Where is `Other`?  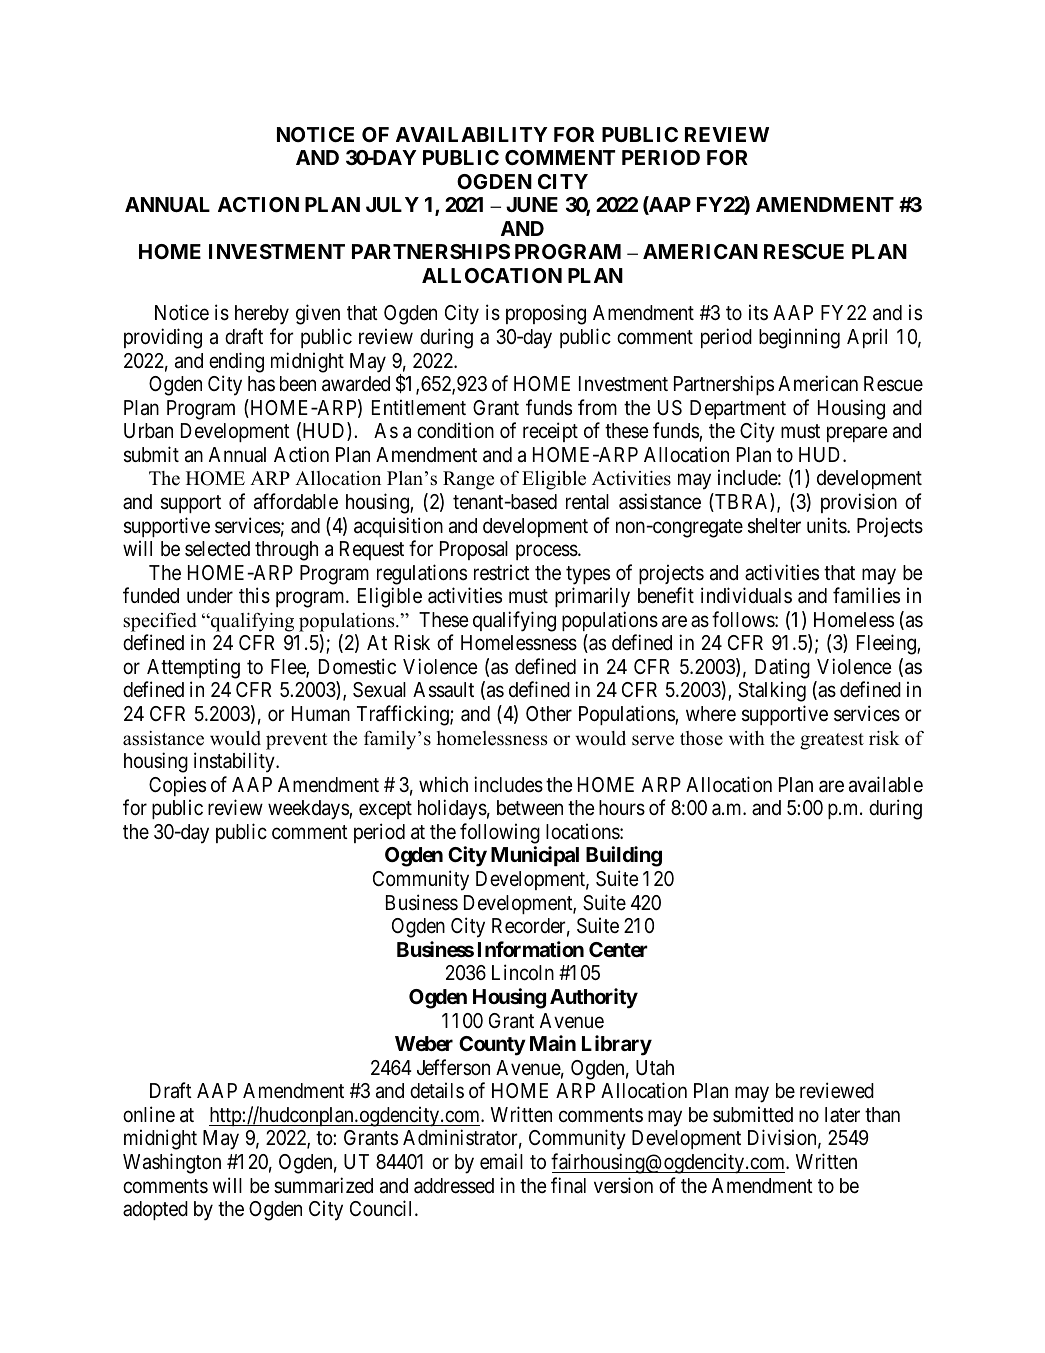
Other is located at coordinates (549, 714).
